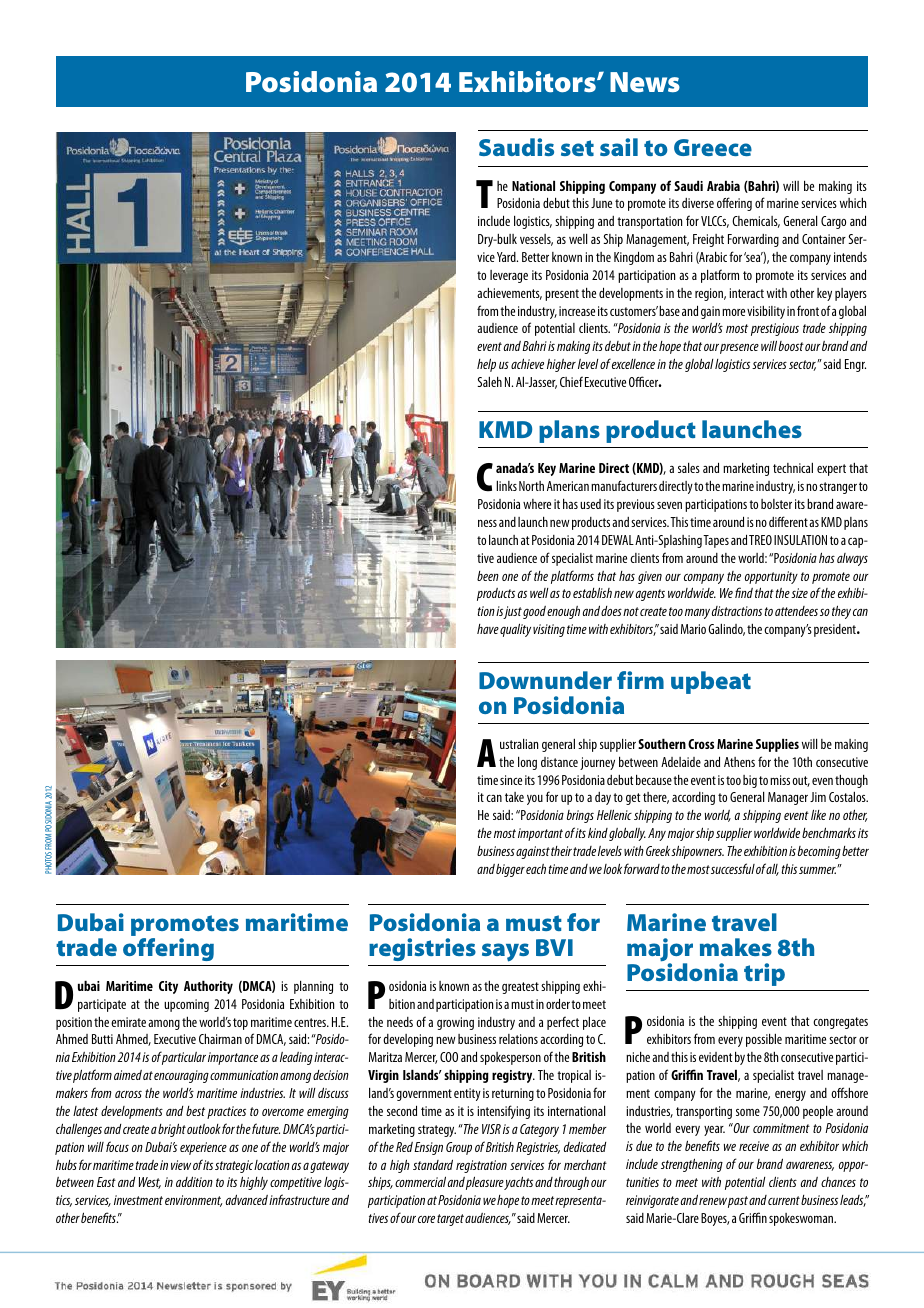 The height and width of the document is (1308, 924). I want to click on links, so click(506, 486).
